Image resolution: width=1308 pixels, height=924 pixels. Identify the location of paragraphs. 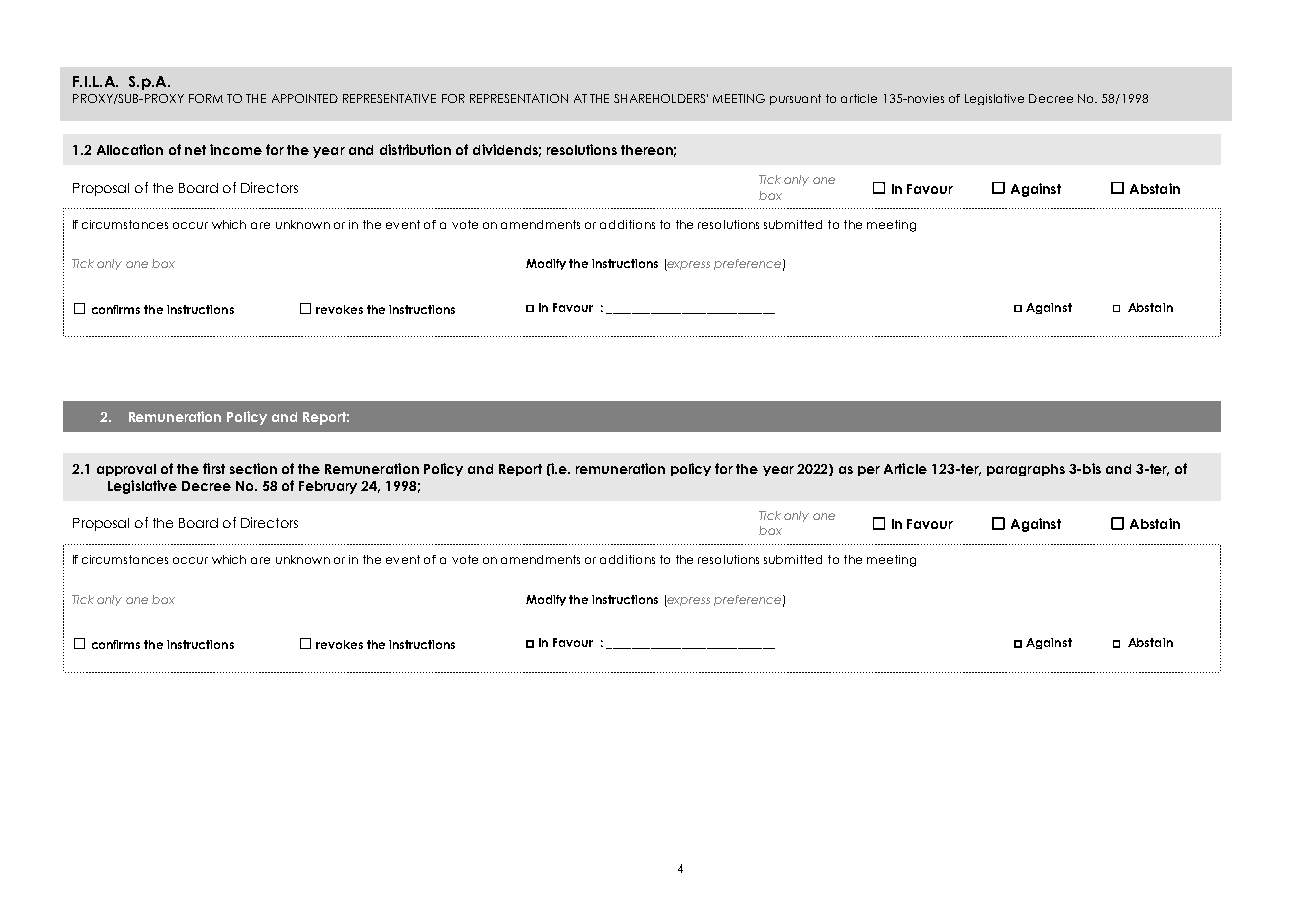
(1026, 470).
